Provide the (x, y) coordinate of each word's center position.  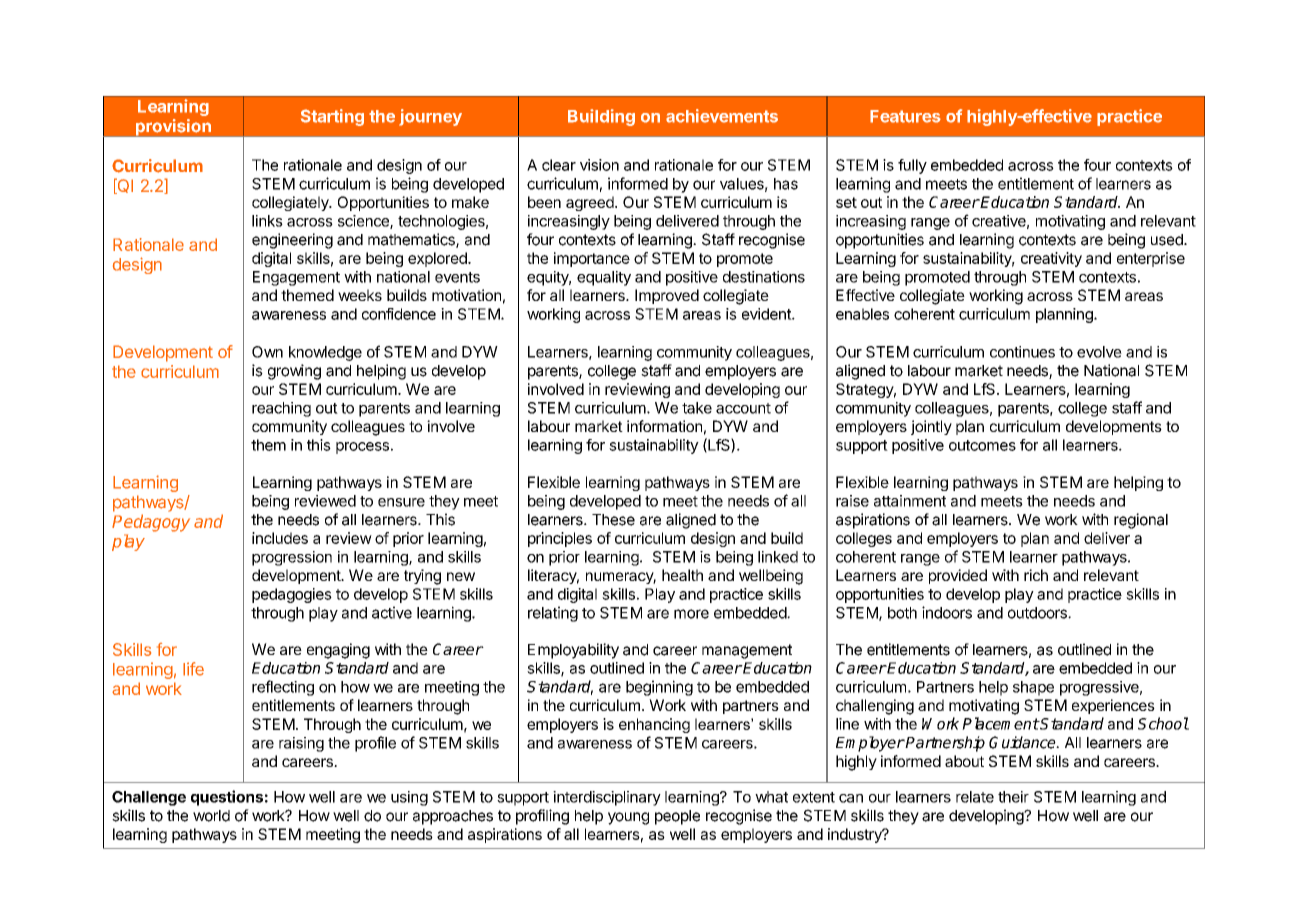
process (362, 448)
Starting (332, 117)
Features (905, 116)
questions (227, 798)
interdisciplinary (607, 798)
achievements (722, 116)
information (664, 426)
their (1013, 797)
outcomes (982, 445)
